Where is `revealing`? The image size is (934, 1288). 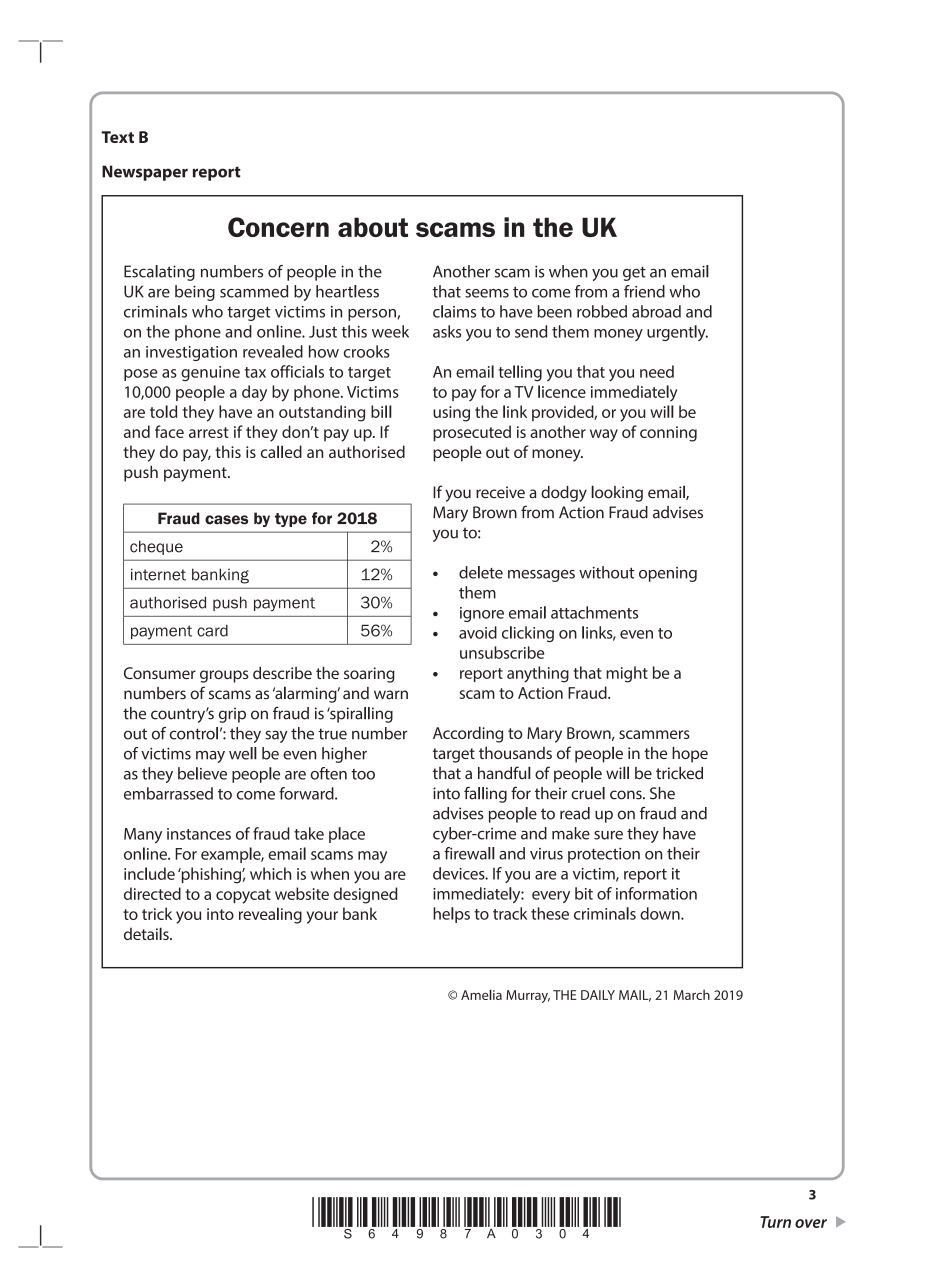 revealing is located at coordinates (270, 915).
